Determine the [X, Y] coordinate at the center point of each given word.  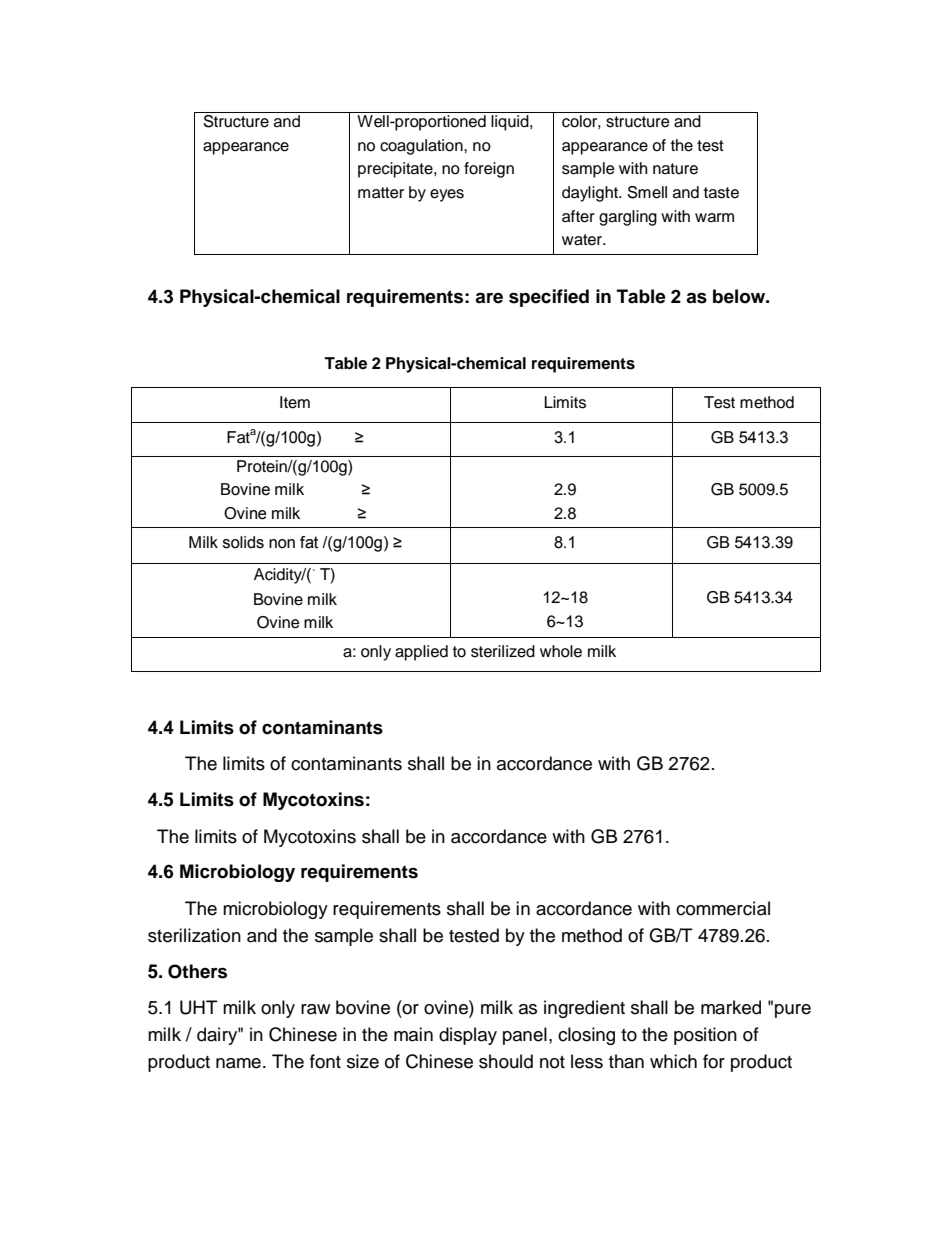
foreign [489, 170]
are [489, 298]
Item [295, 402]
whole [561, 651]
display [468, 1036]
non [282, 544]
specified [549, 298]
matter [381, 193]
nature [675, 169]
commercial [723, 908]
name [238, 1063]
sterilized [503, 651]
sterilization [194, 935]
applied [421, 653]
